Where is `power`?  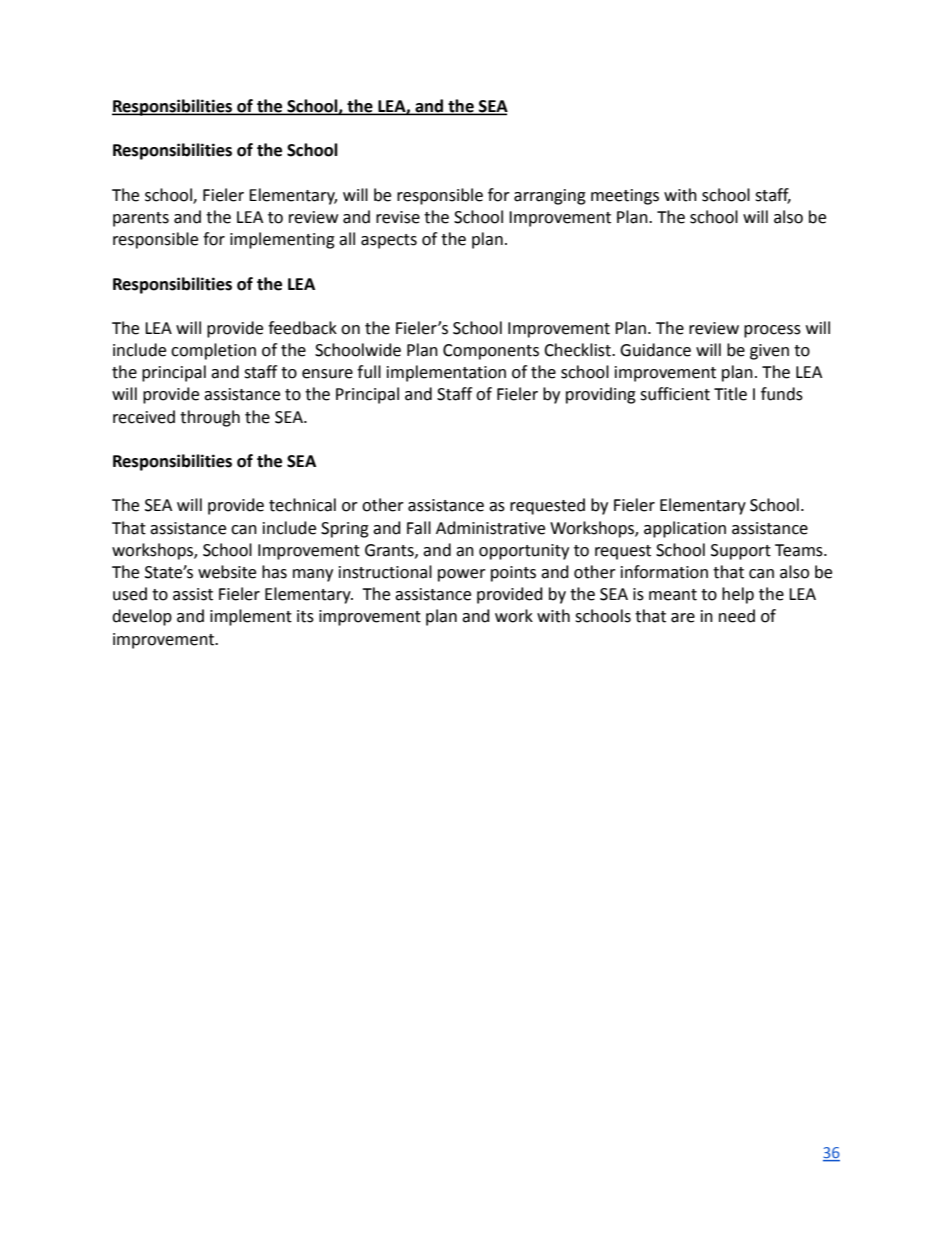 power is located at coordinates (462, 575).
